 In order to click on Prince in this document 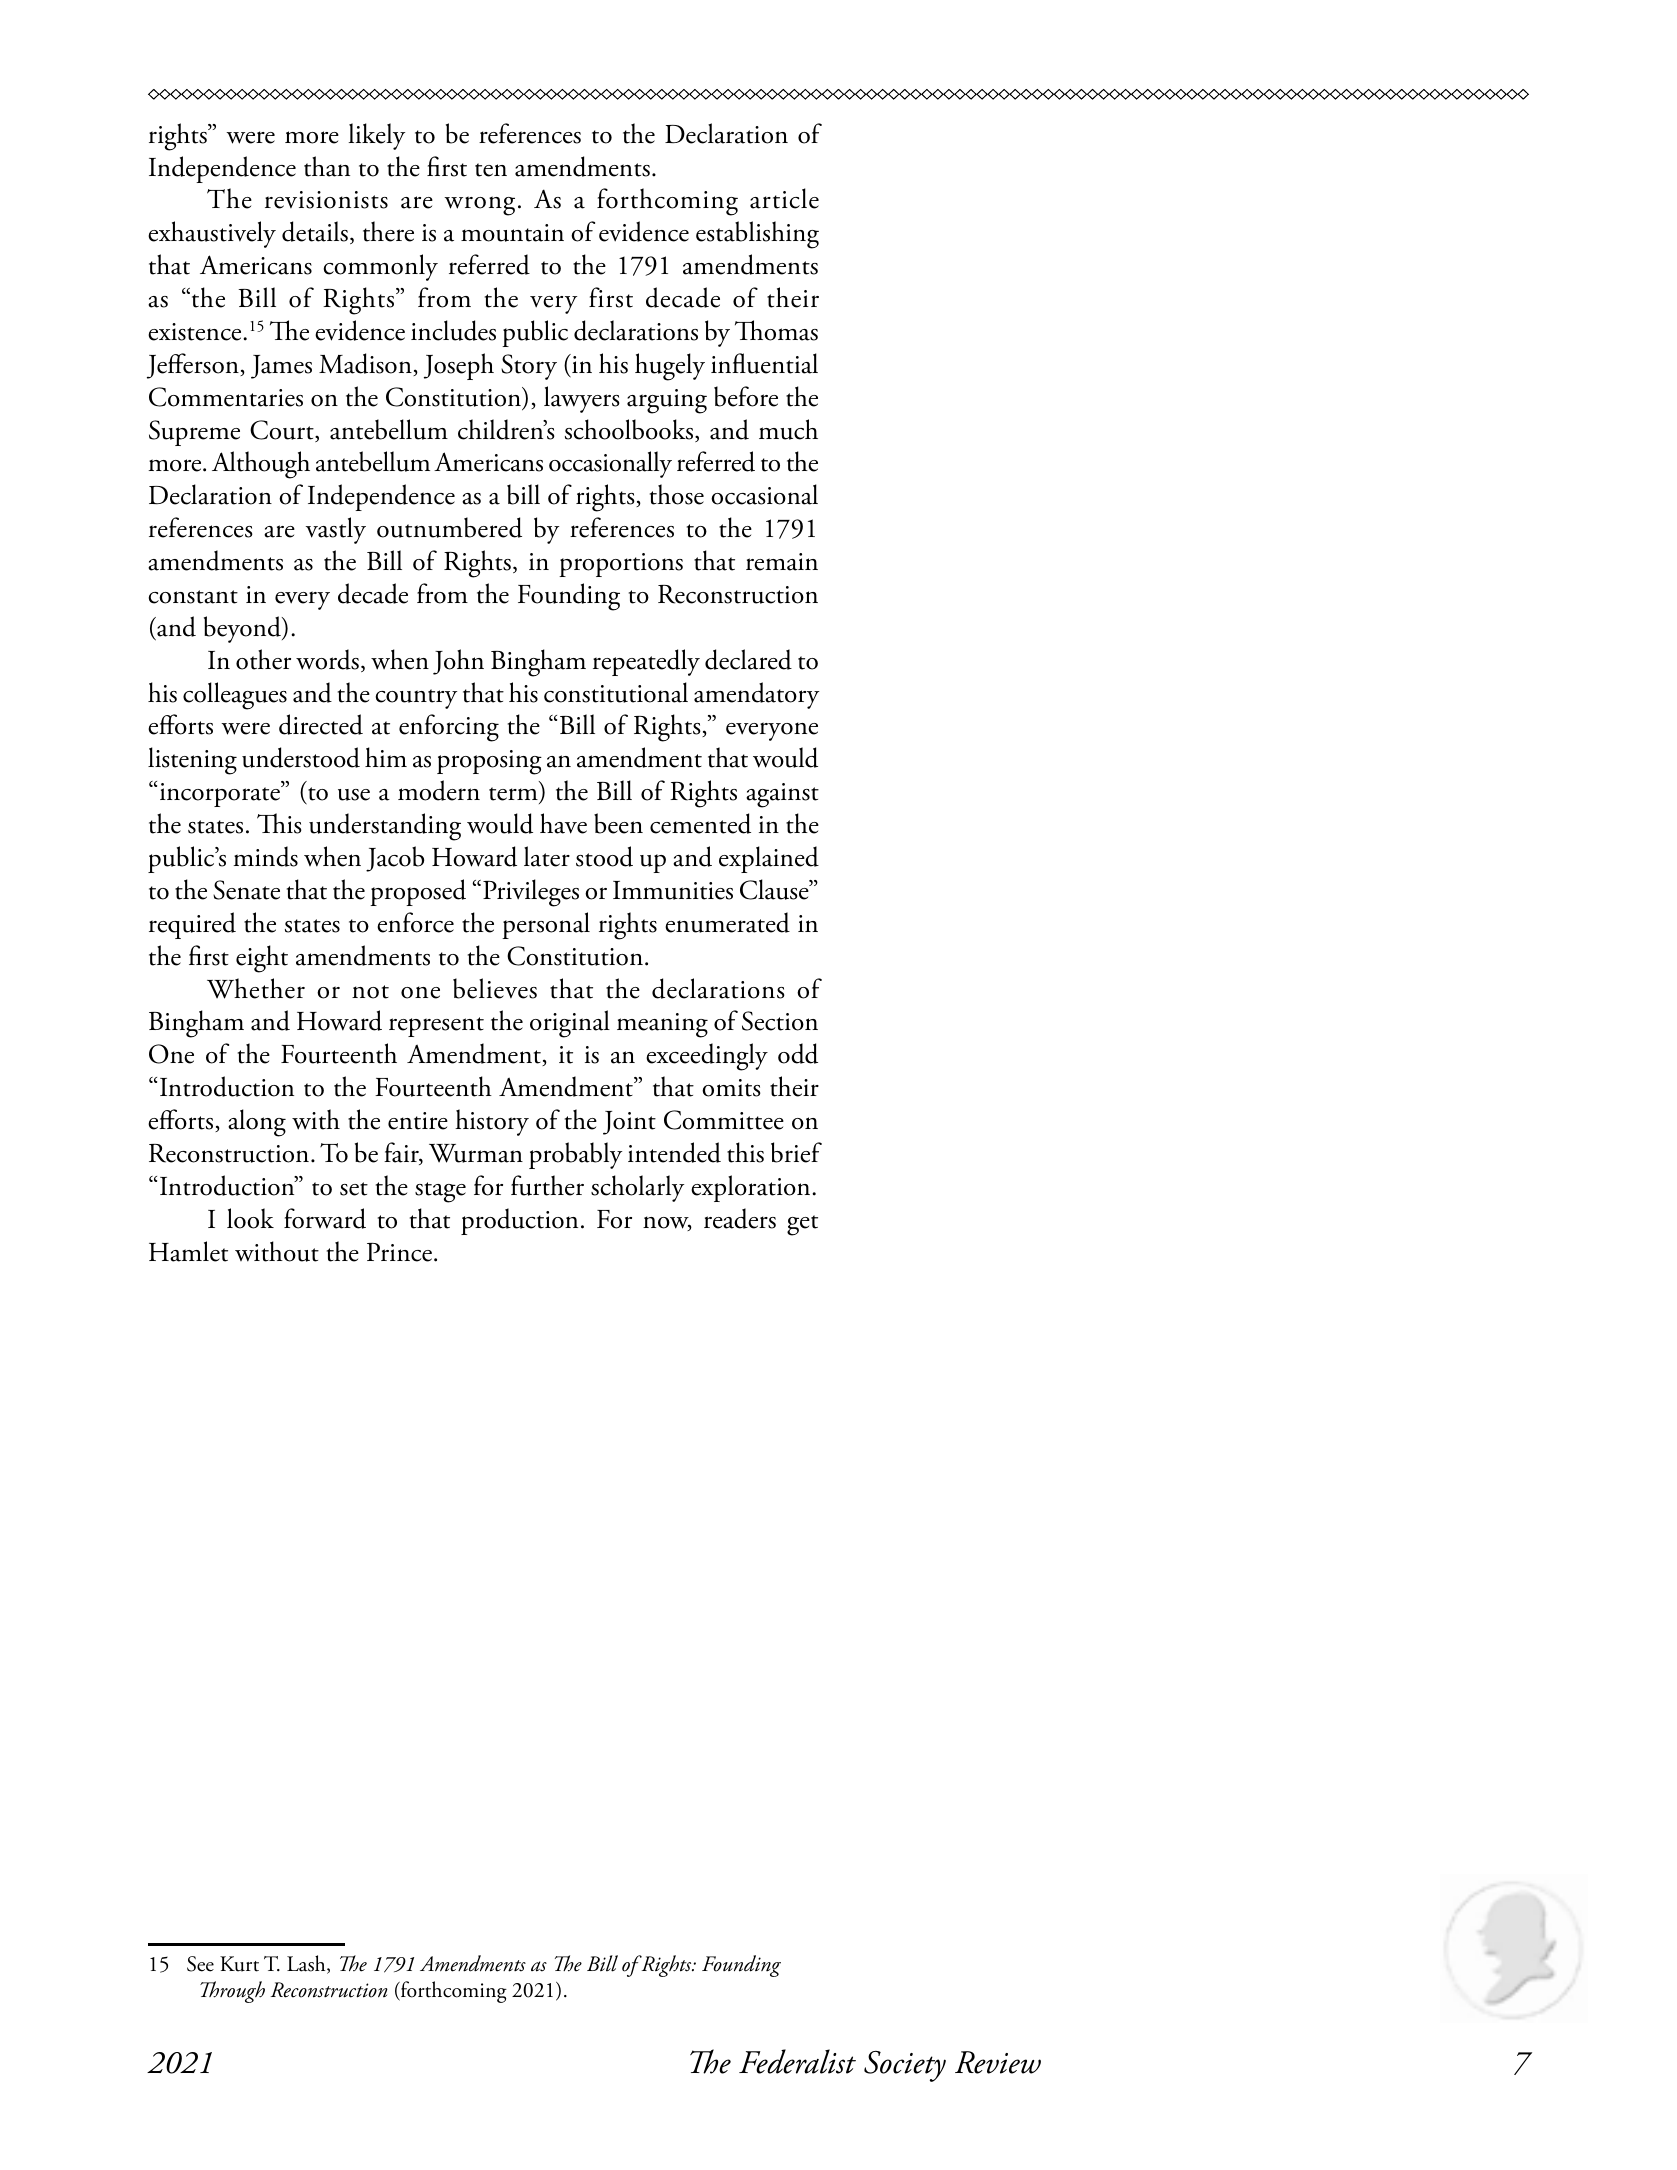, I will do `click(399, 1252)`.
